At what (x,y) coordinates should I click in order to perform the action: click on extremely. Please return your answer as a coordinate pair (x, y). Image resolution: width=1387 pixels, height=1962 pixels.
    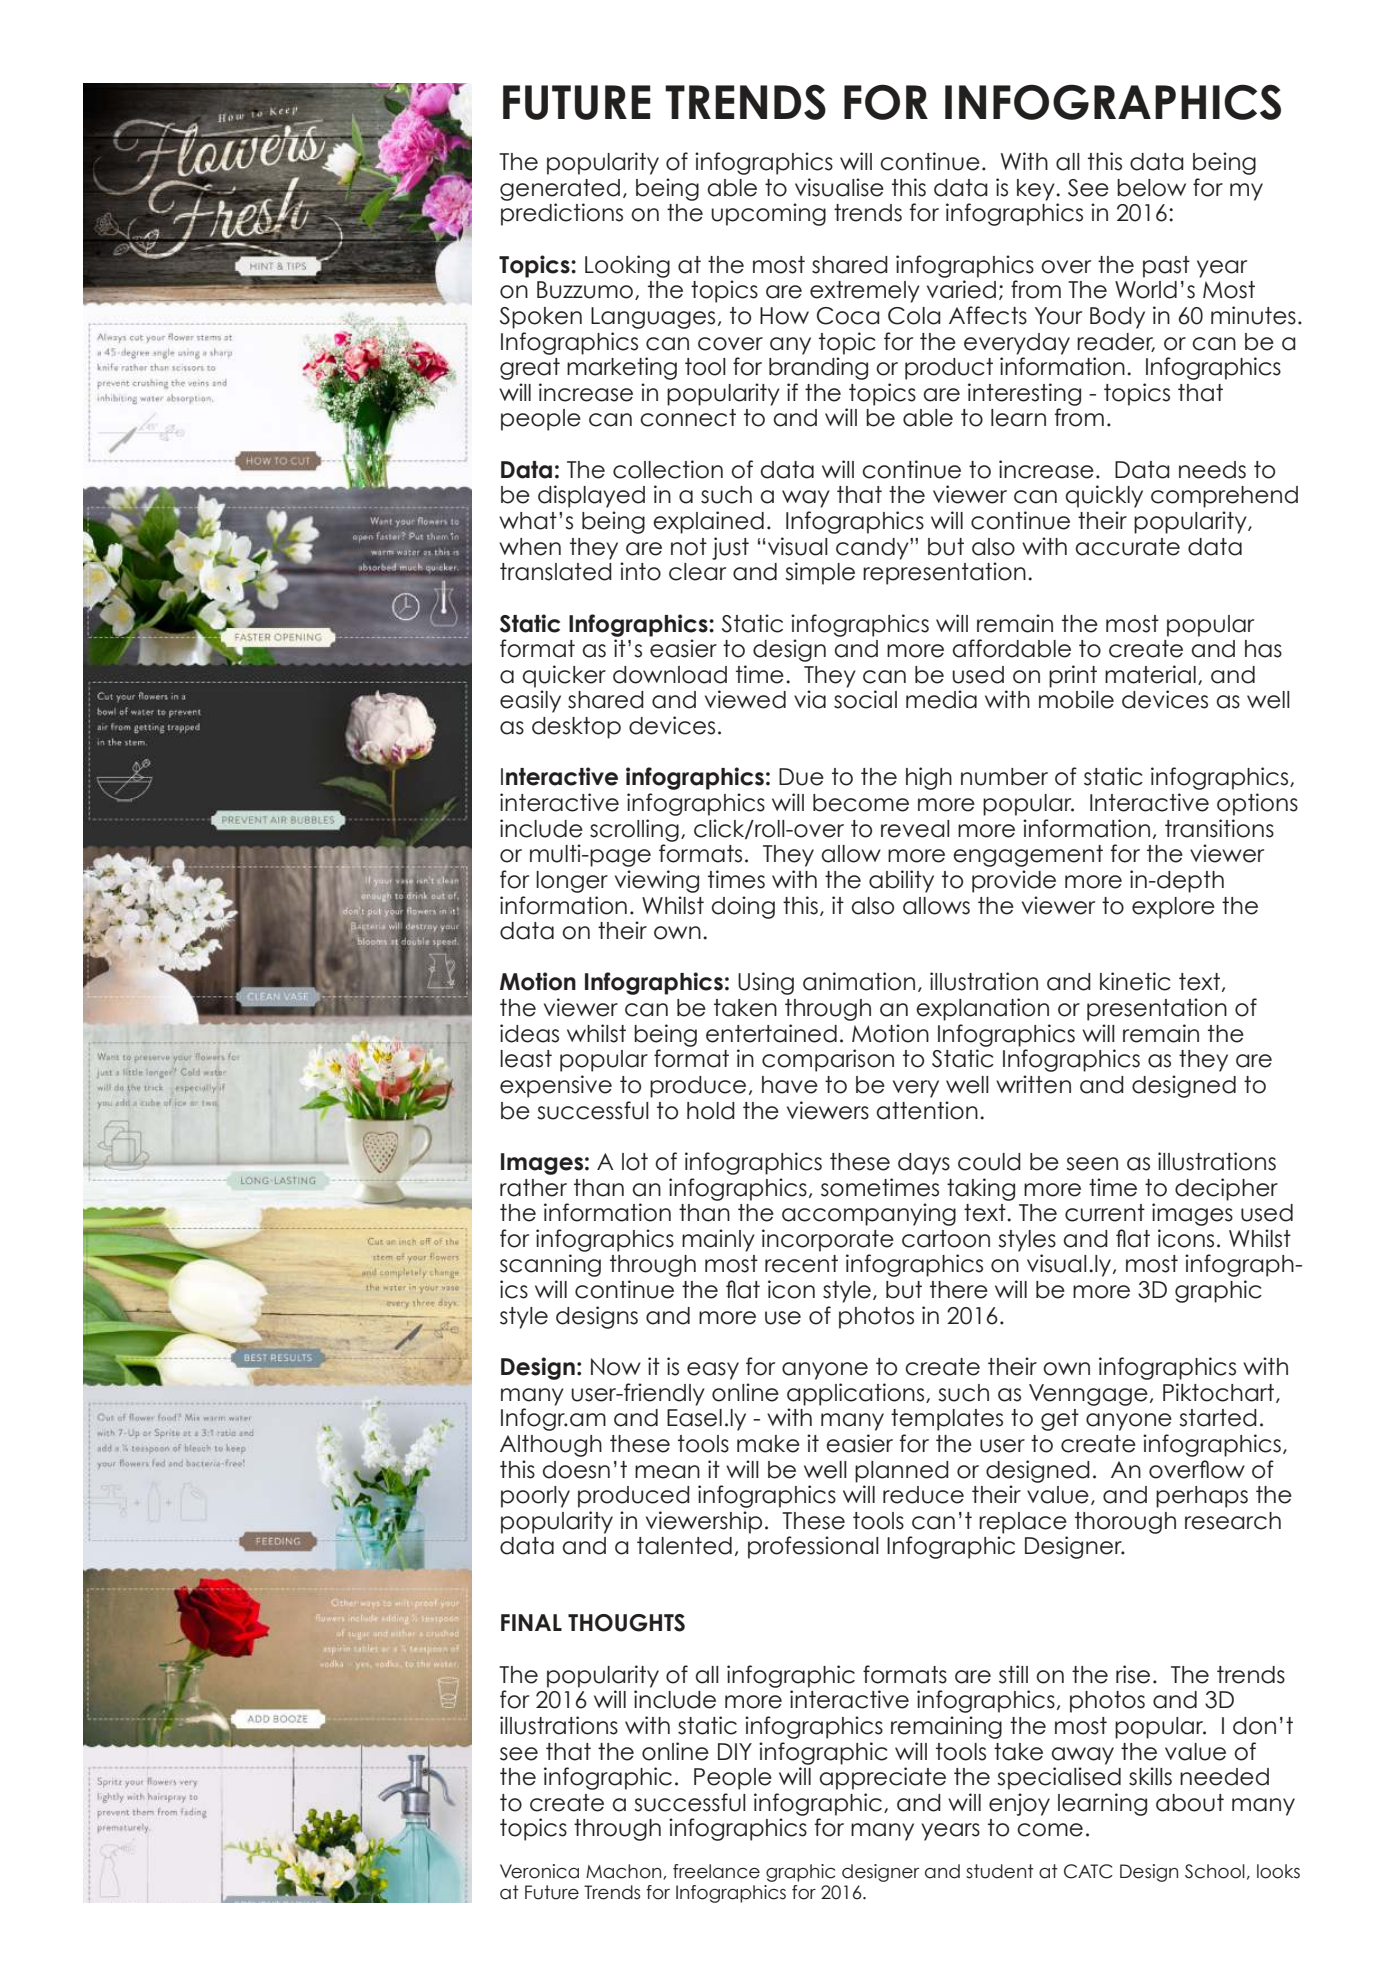
    Looking at the image, I should click on (865, 292).
